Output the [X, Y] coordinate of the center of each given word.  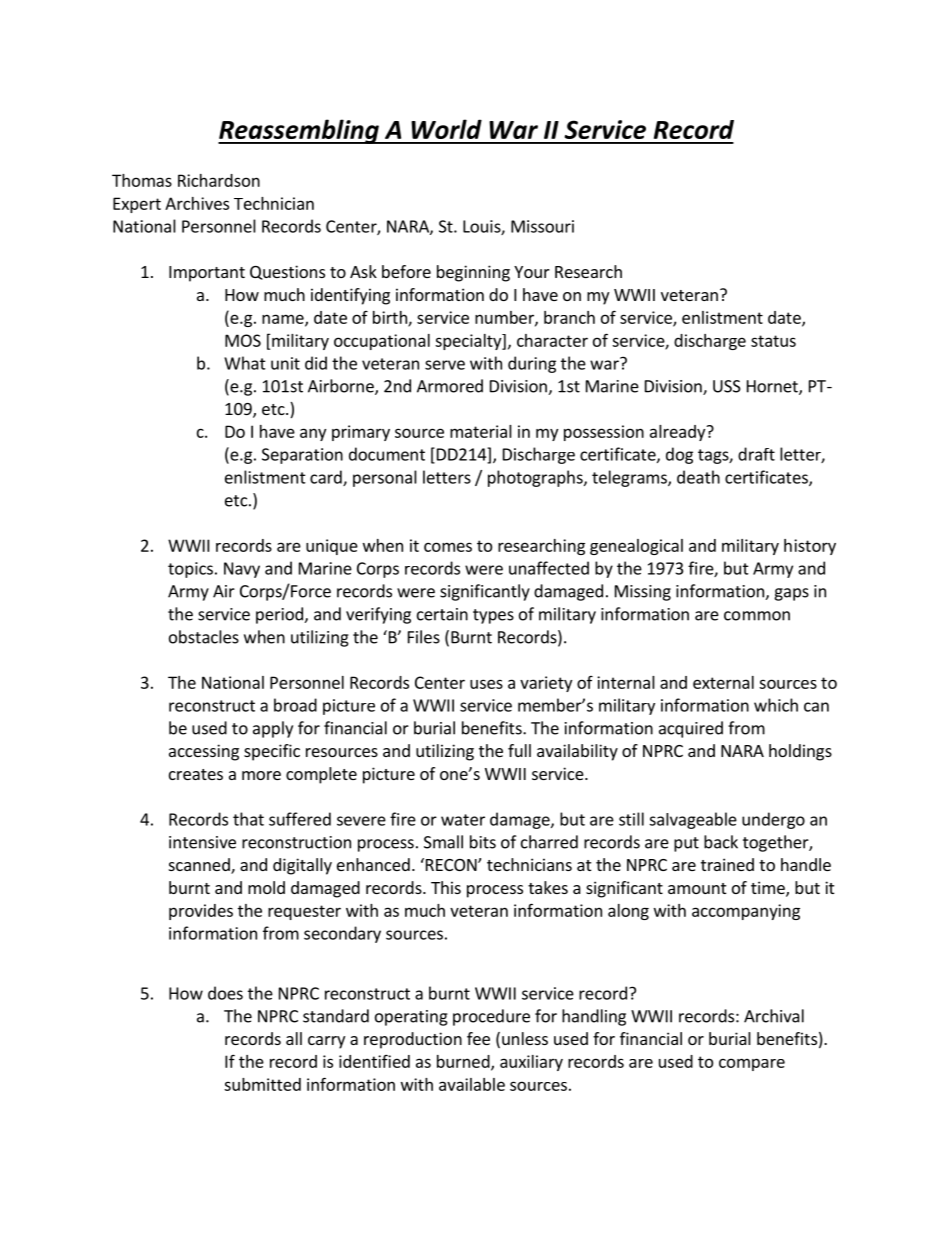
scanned [200, 866]
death [698, 477]
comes [448, 547]
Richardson [219, 180]
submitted [262, 1084]
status [773, 341]
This [446, 887]
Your [532, 272]
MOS [243, 340]
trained [727, 864]
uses [486, 684]
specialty [469, 342]
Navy [242, 570]
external [723, 682]
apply [273, 729]
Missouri [542, 226]
